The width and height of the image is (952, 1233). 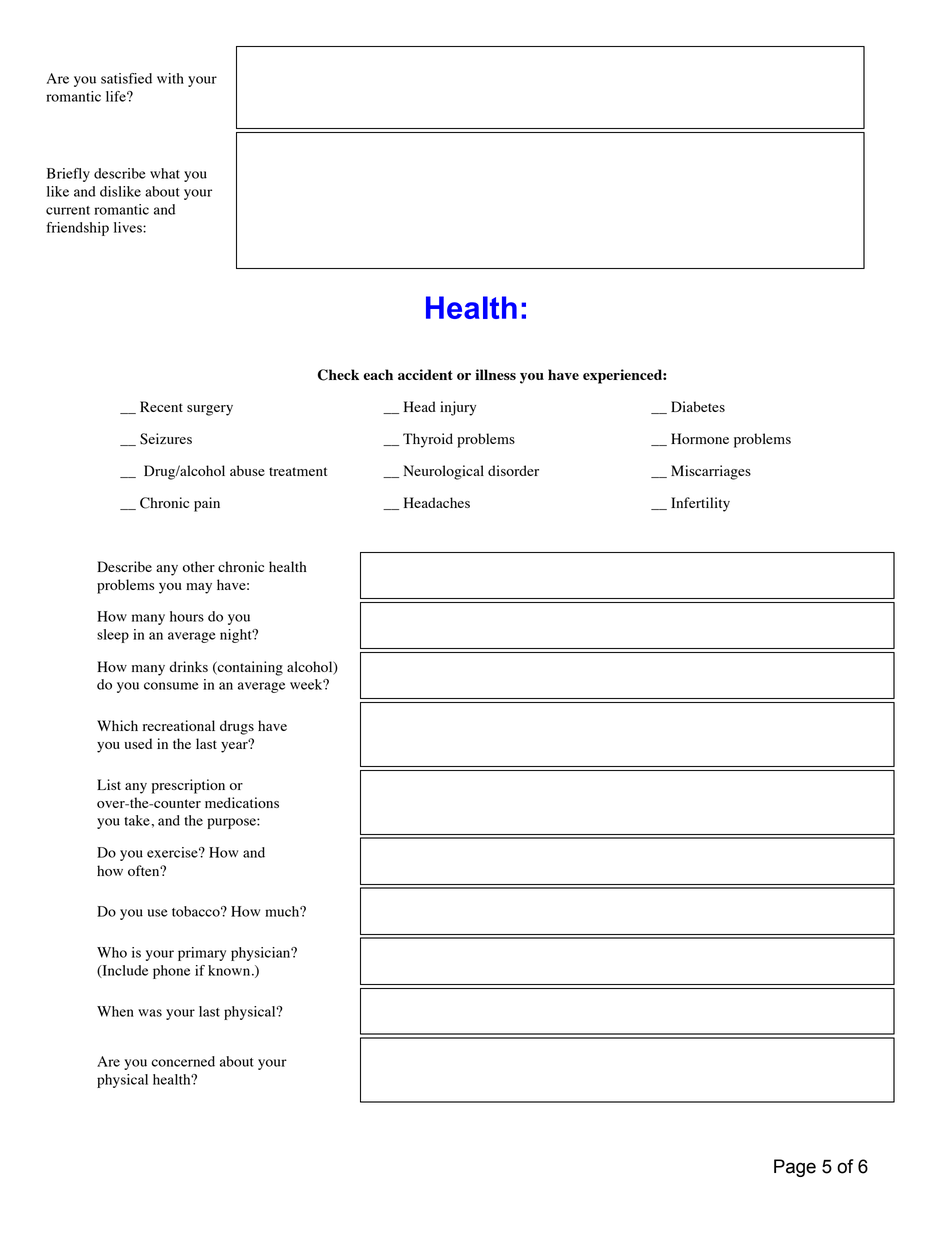 I want to click on prescription, so click(x=188, y=786).
